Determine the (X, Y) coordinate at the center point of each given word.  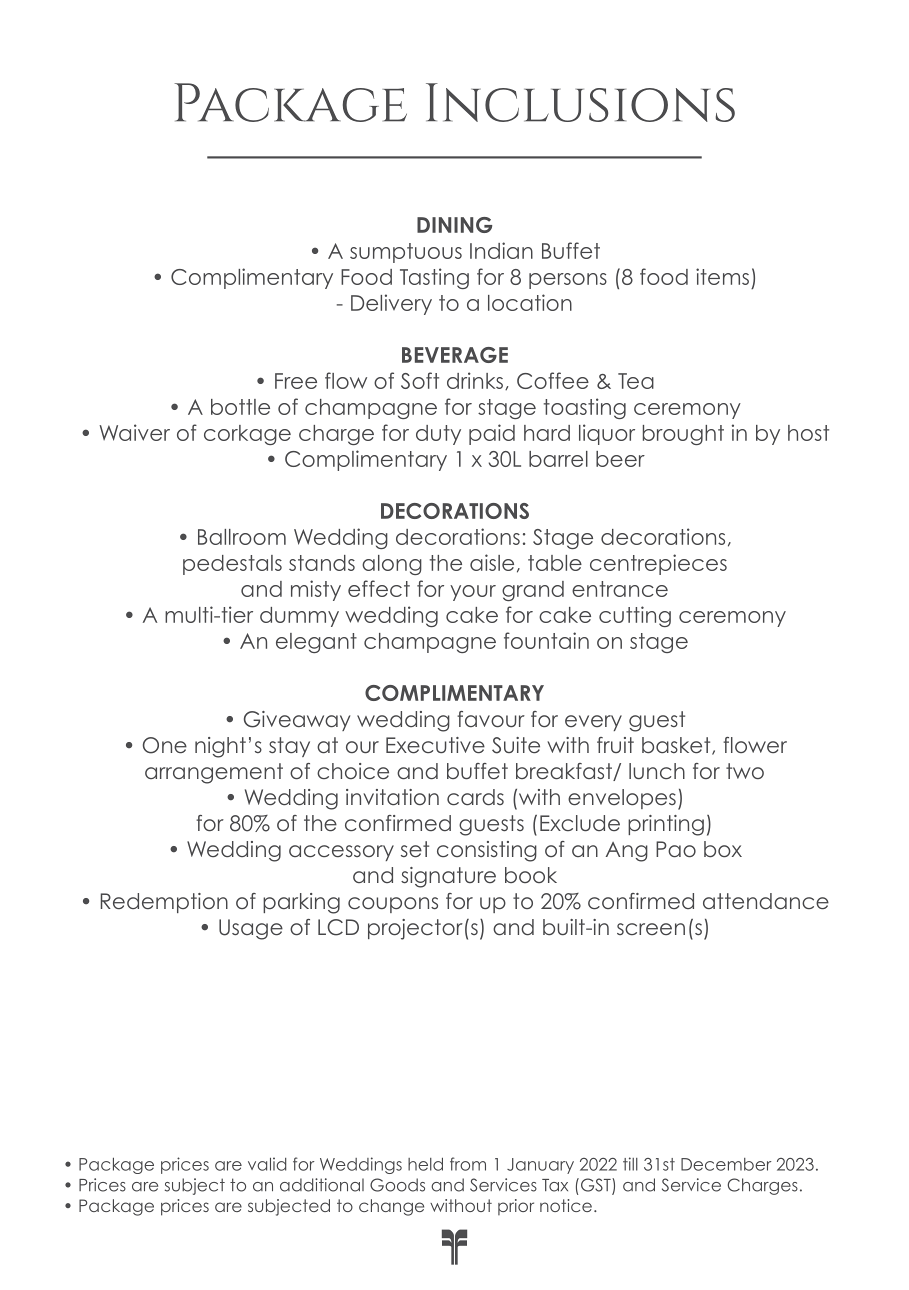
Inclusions (580, 102)
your (473, 593)
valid (267, 1164)
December (726, 1164)
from (468, 1164)
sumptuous (406, 253)
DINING (454, 225)
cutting (635, 616)
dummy (299, 617)
